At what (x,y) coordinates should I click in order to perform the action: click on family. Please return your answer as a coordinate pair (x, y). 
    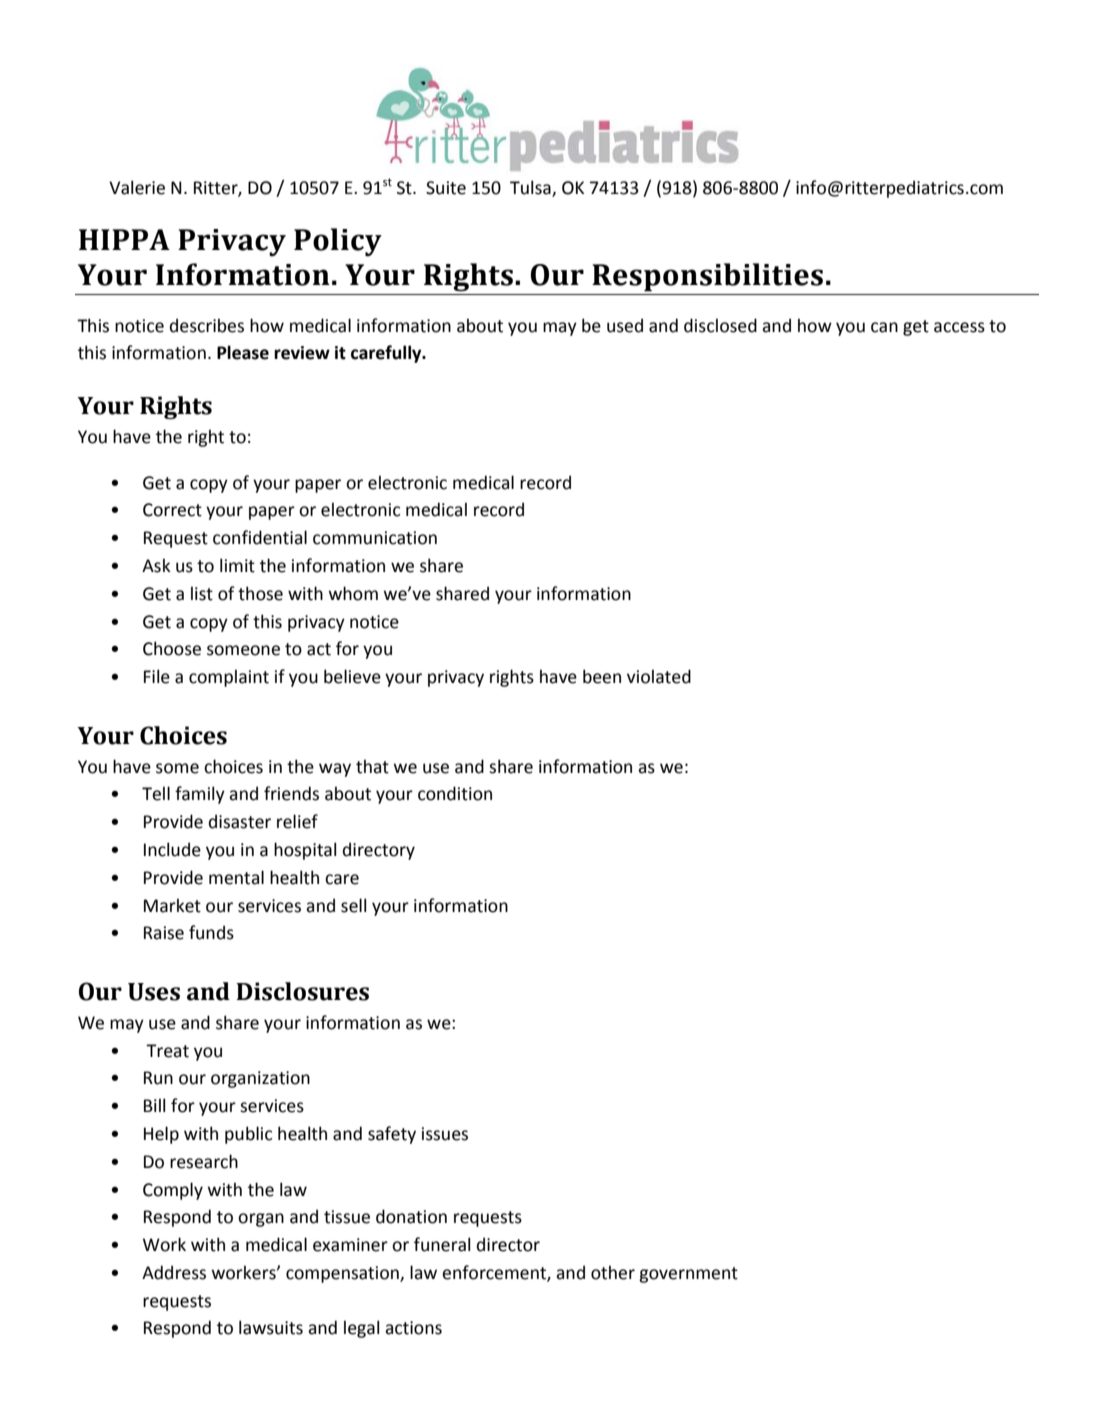
    Looking at the image, I should click on (200, 795).
